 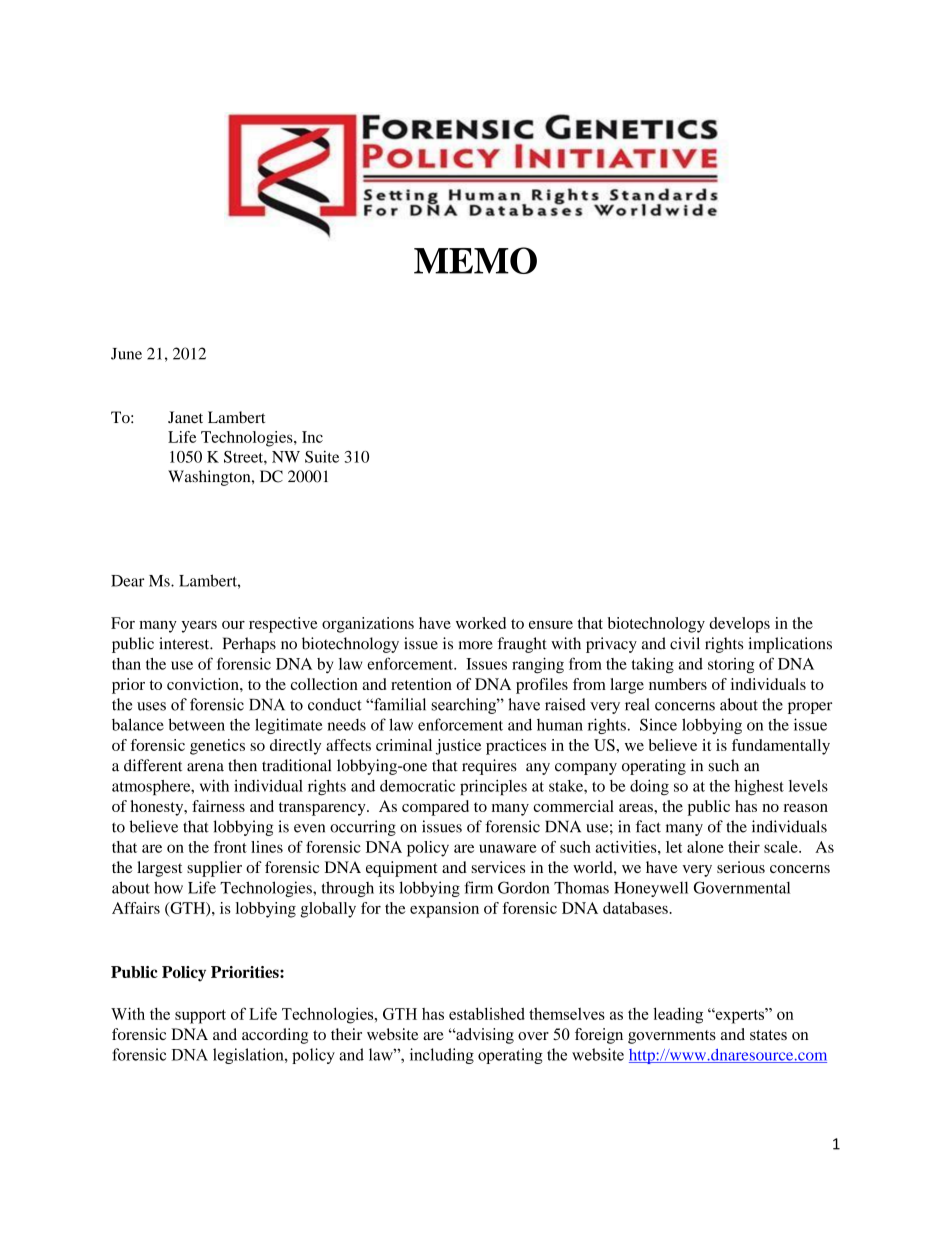 What do you see at coordinates (128, 581) in the document?
I see `Dear` at bounding box center [128, 581].
